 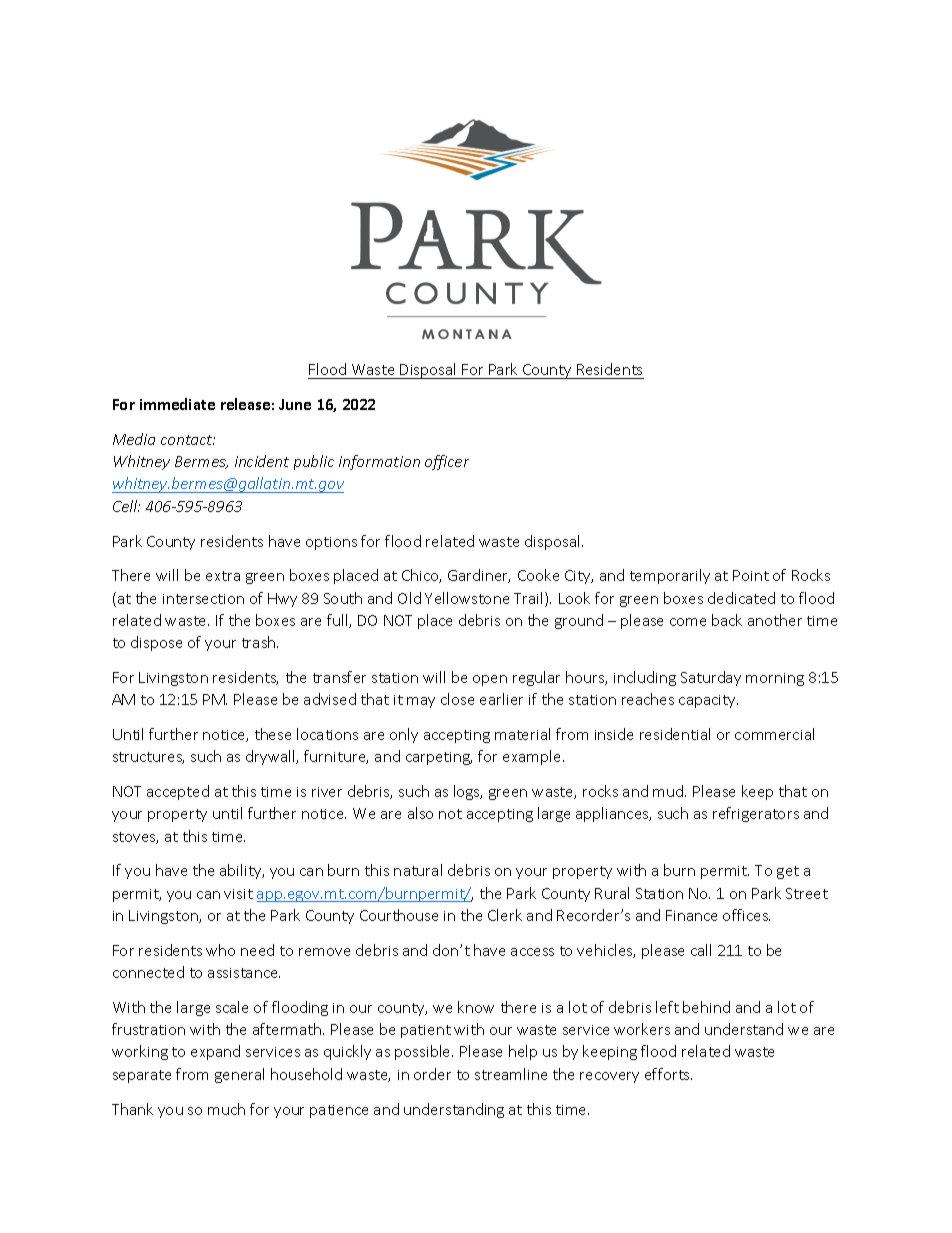 I want to click on contact, so click(x=188, y=440).
